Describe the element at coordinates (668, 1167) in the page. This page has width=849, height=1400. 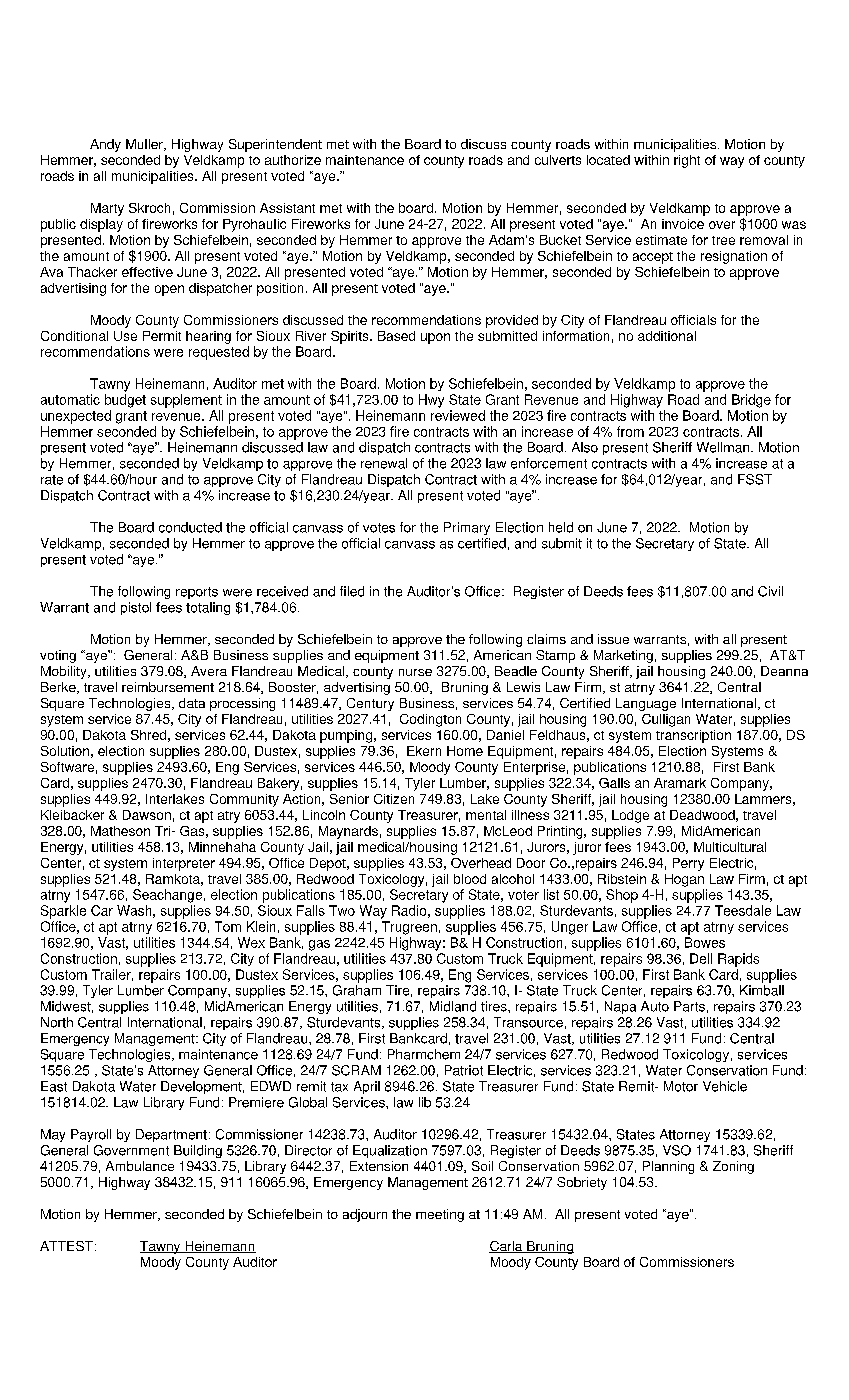
I see `Planning` at that location.
